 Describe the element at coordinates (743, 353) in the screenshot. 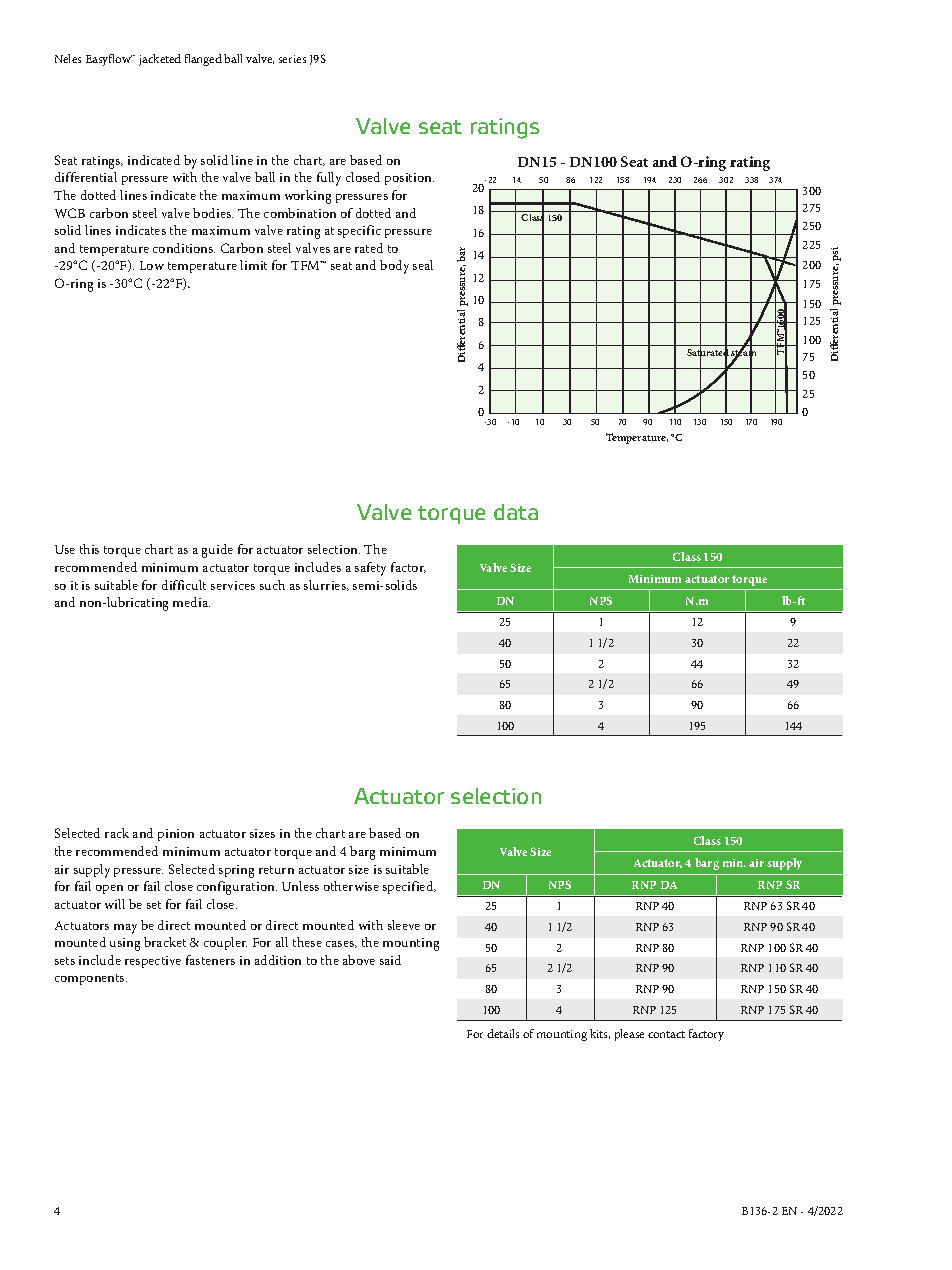

I see `steam` at that location.
